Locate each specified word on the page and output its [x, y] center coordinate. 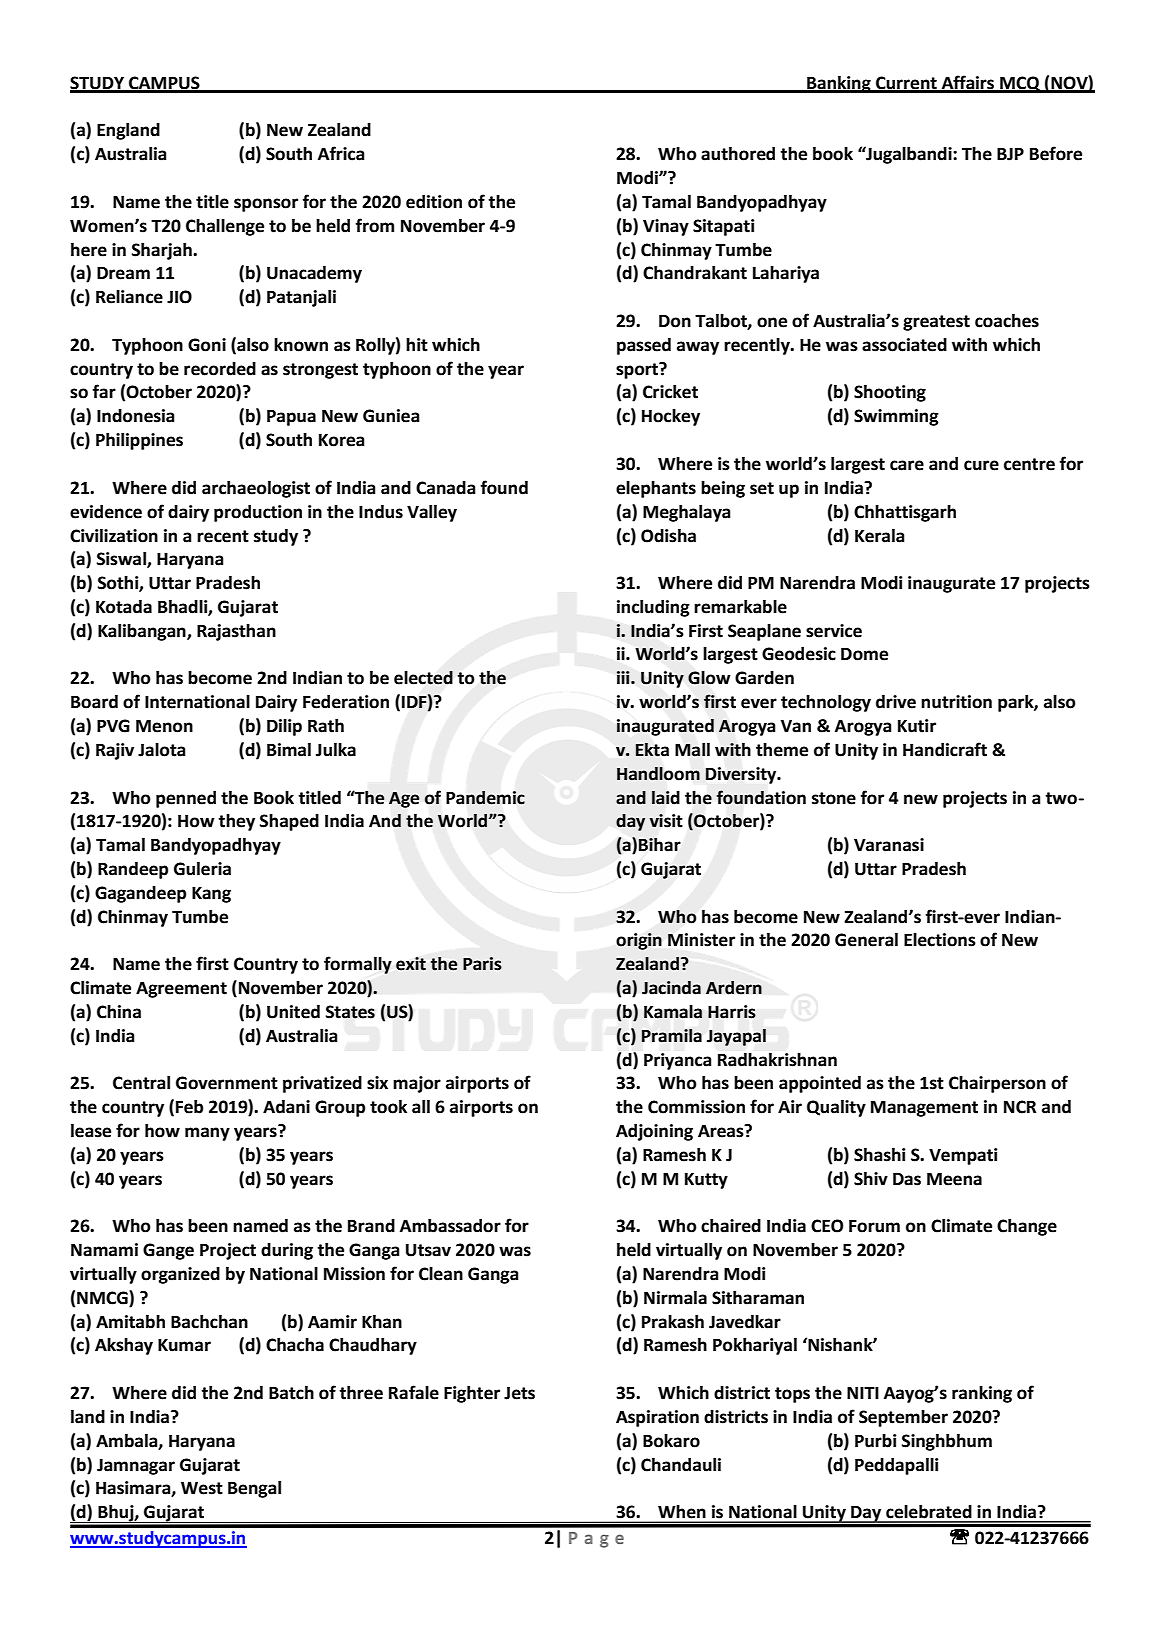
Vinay [666, 227]
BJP [1010, 154]
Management [924, 1109]
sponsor [266, 205]
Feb [189, 1107]
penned [186, 799]
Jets [519, 1393]
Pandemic [485, 798]
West [202, 1488]
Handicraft [945, 749]
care [907, 465]
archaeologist [256, 489]
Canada [446, 488]
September [903, 1418]
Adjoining [654, 1132]
